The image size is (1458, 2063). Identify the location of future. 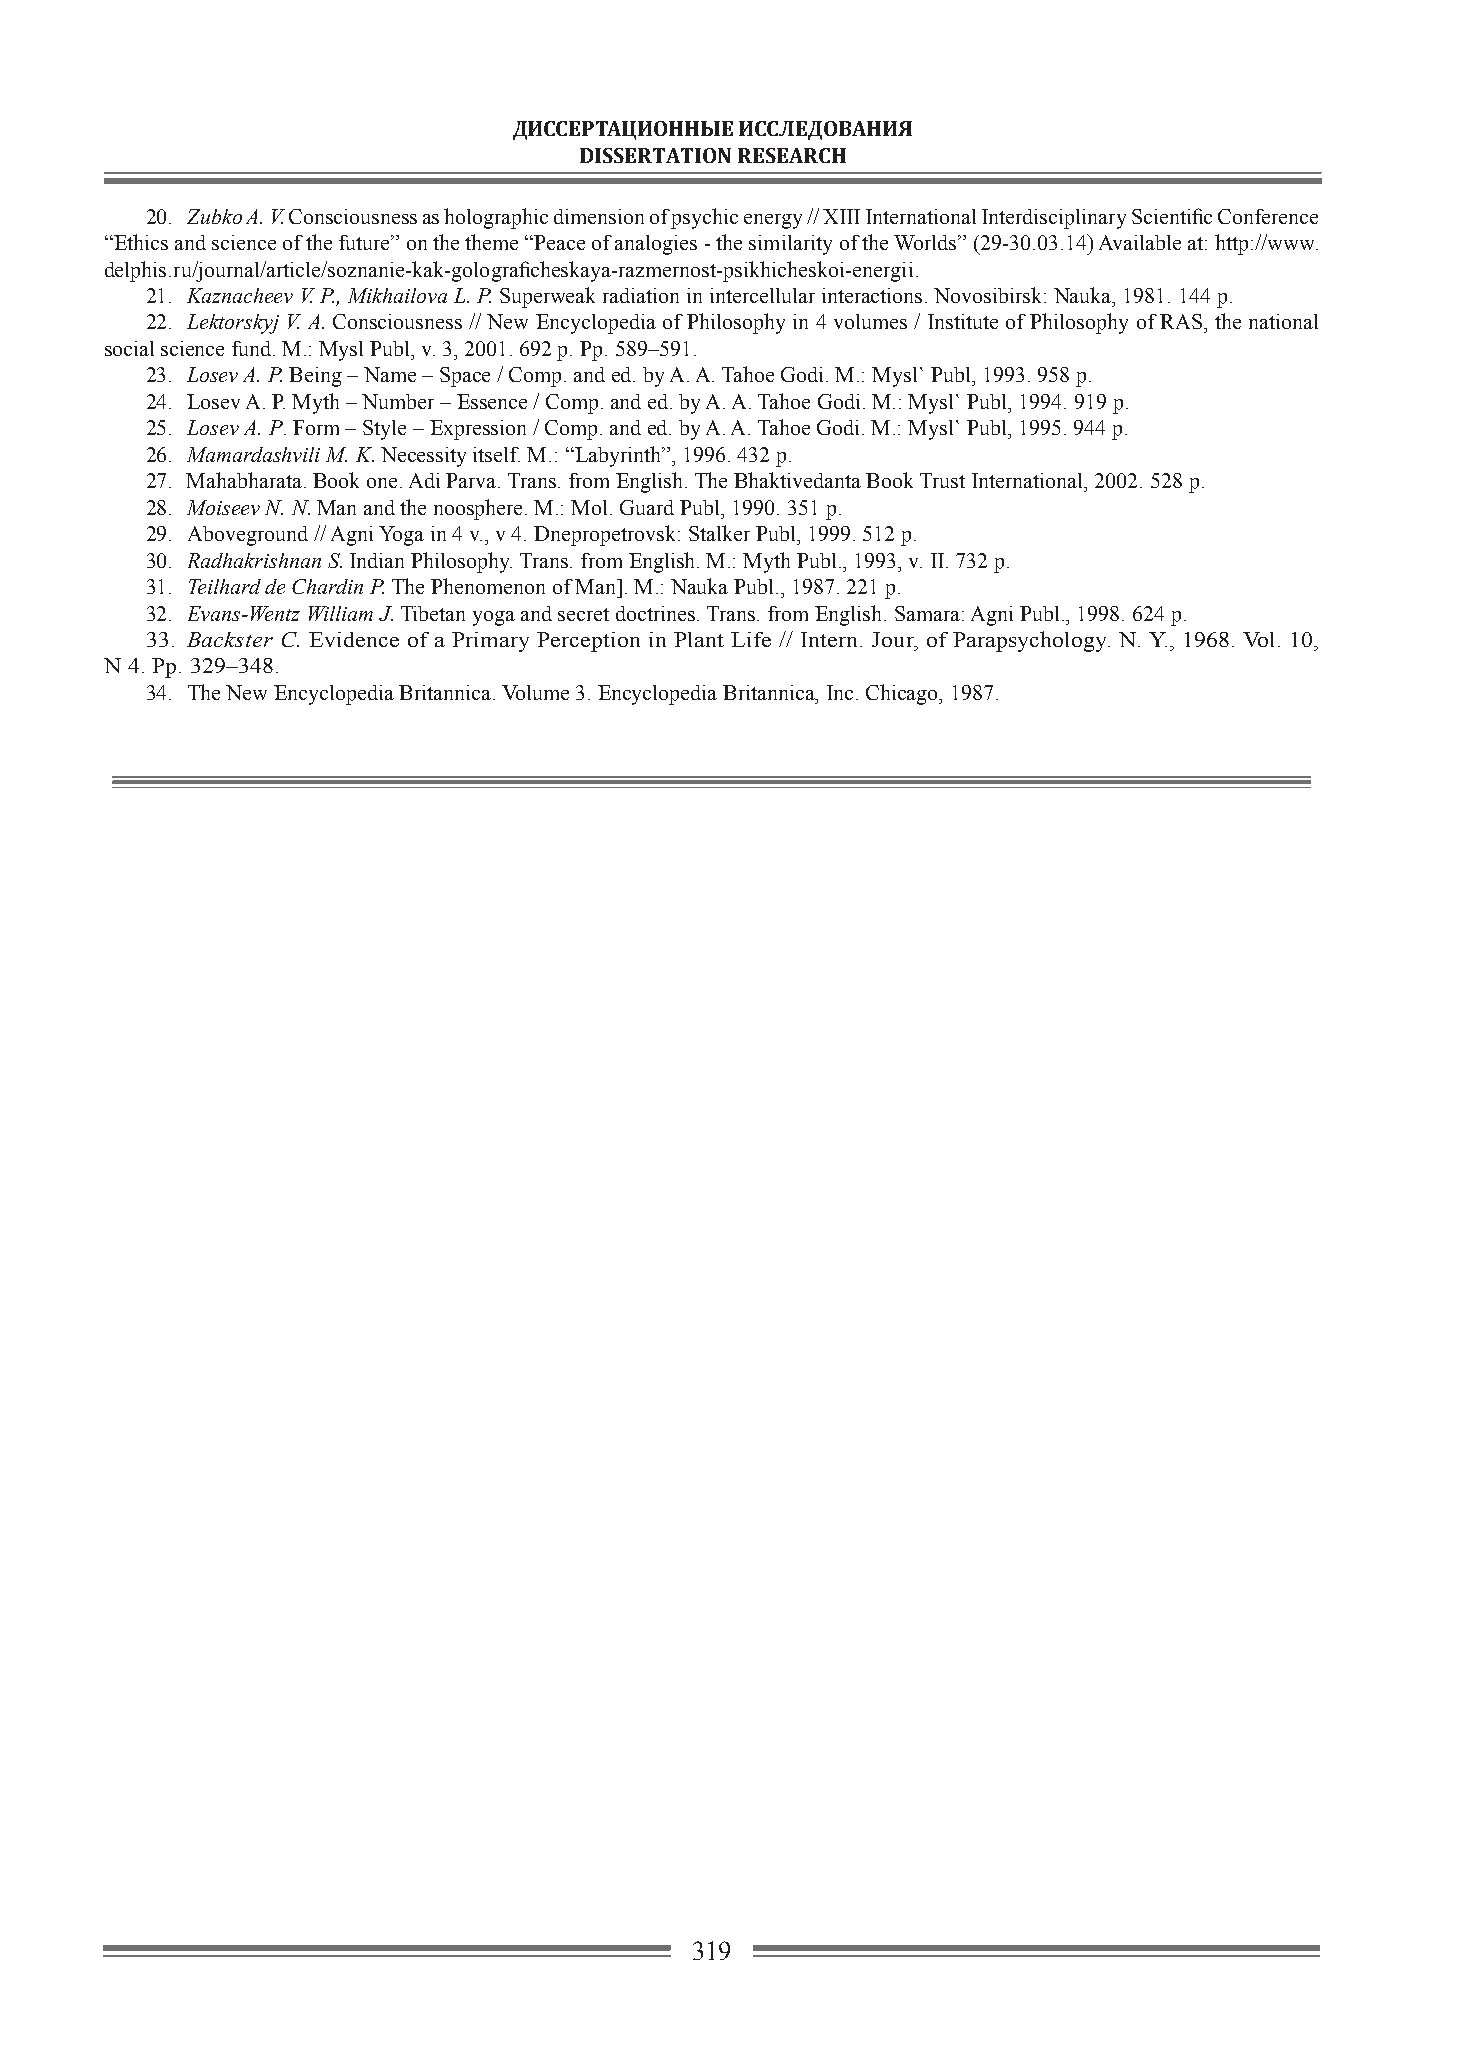
(365, 242).
